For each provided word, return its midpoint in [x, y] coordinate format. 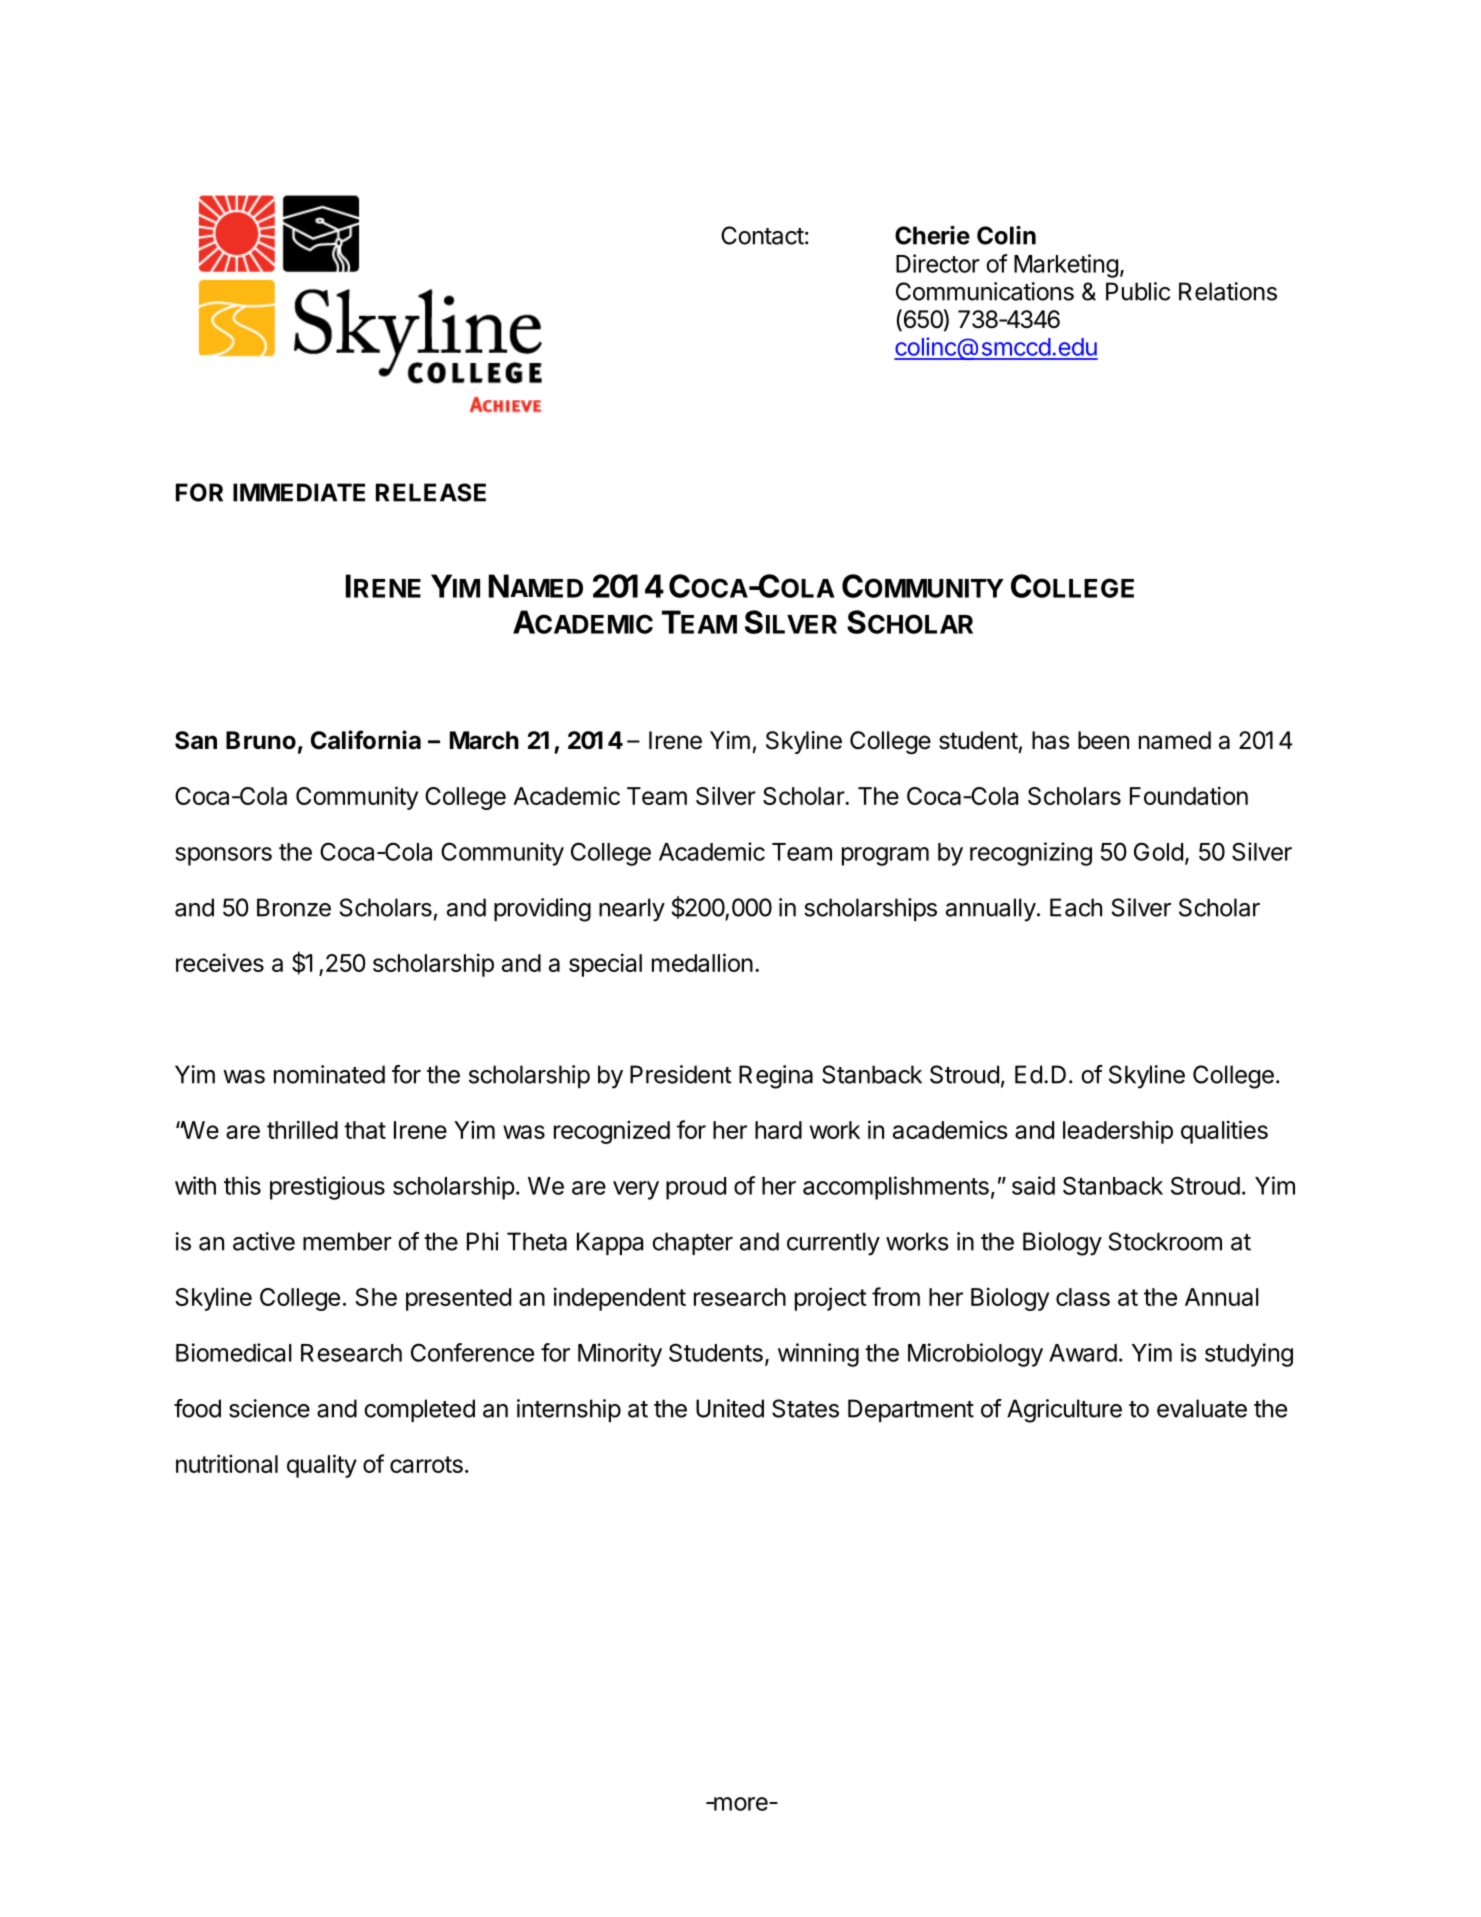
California [366, 740]
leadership [1118, 1132]
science [269, 1408]
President [681, 1074]
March [484, 740]
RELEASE [431, 492]
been [1103, 740]
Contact [762, 235]
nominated [329, 1074]
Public [1138, 291]
